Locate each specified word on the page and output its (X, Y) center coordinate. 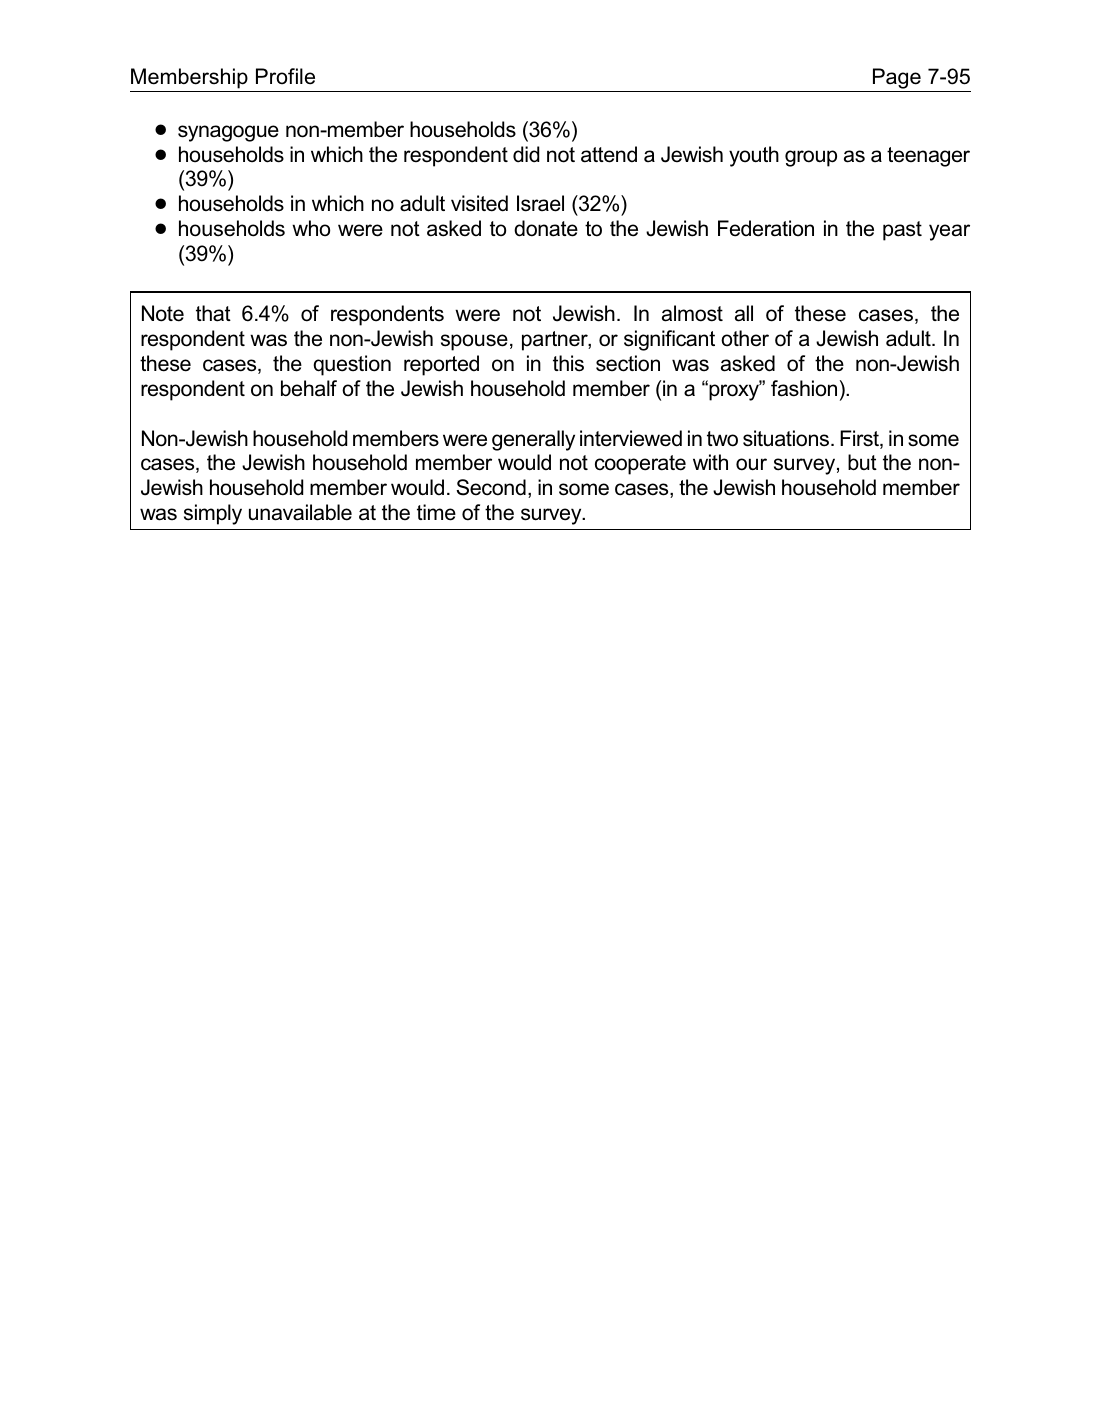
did (526, 154)
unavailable (300, 512)
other (745, 338)
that (213, 313)
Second (491, 487)
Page (896, 80)
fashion (804, 388)
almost (692, 313)
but (862, 462)
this (568, 363)
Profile (285, 76)
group (811, 158)
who (311, 228)
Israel (540, 203)
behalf (309, 388)
